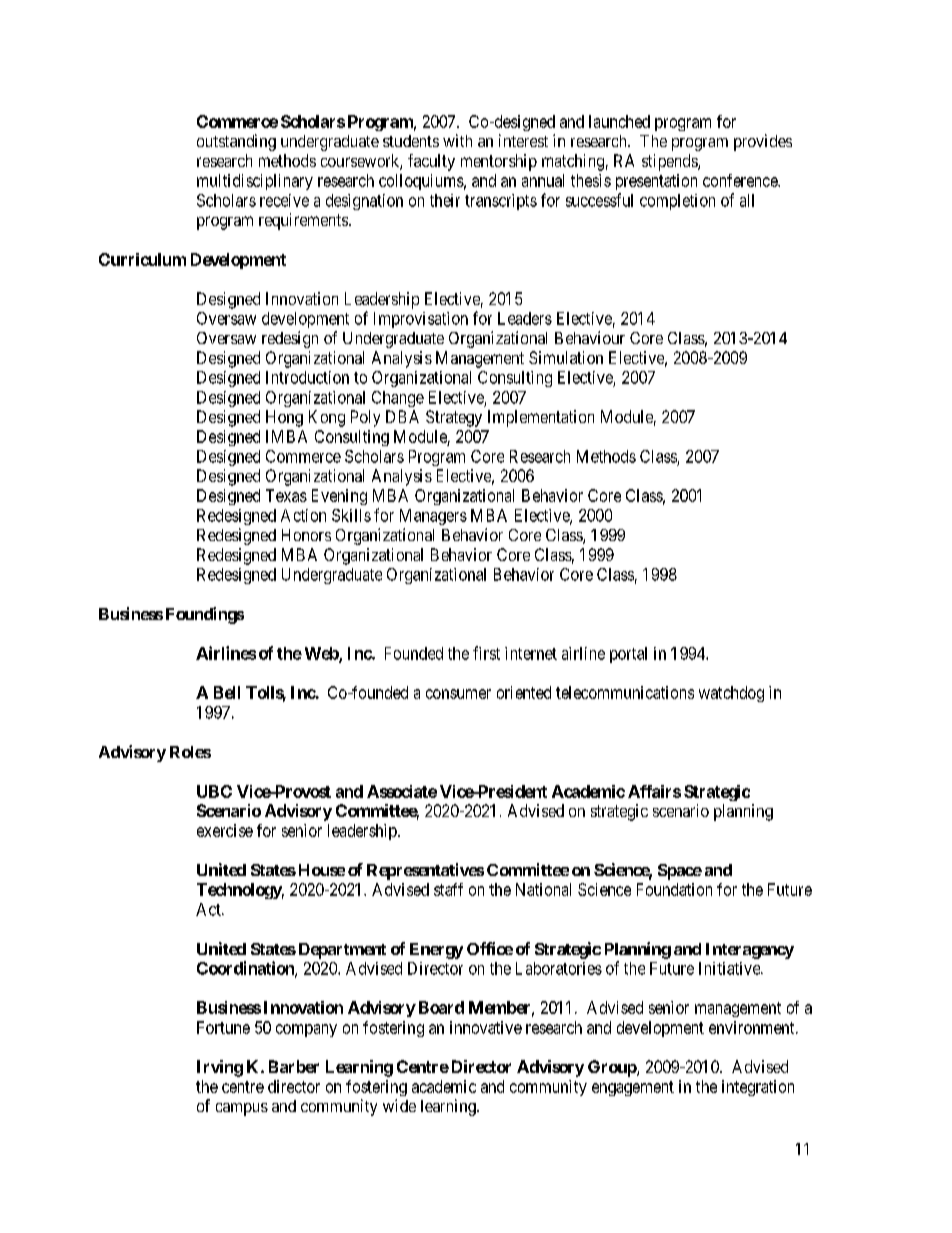  Describe the element at coordinates (670, 162) in the document. I see `stipends` at that location.
